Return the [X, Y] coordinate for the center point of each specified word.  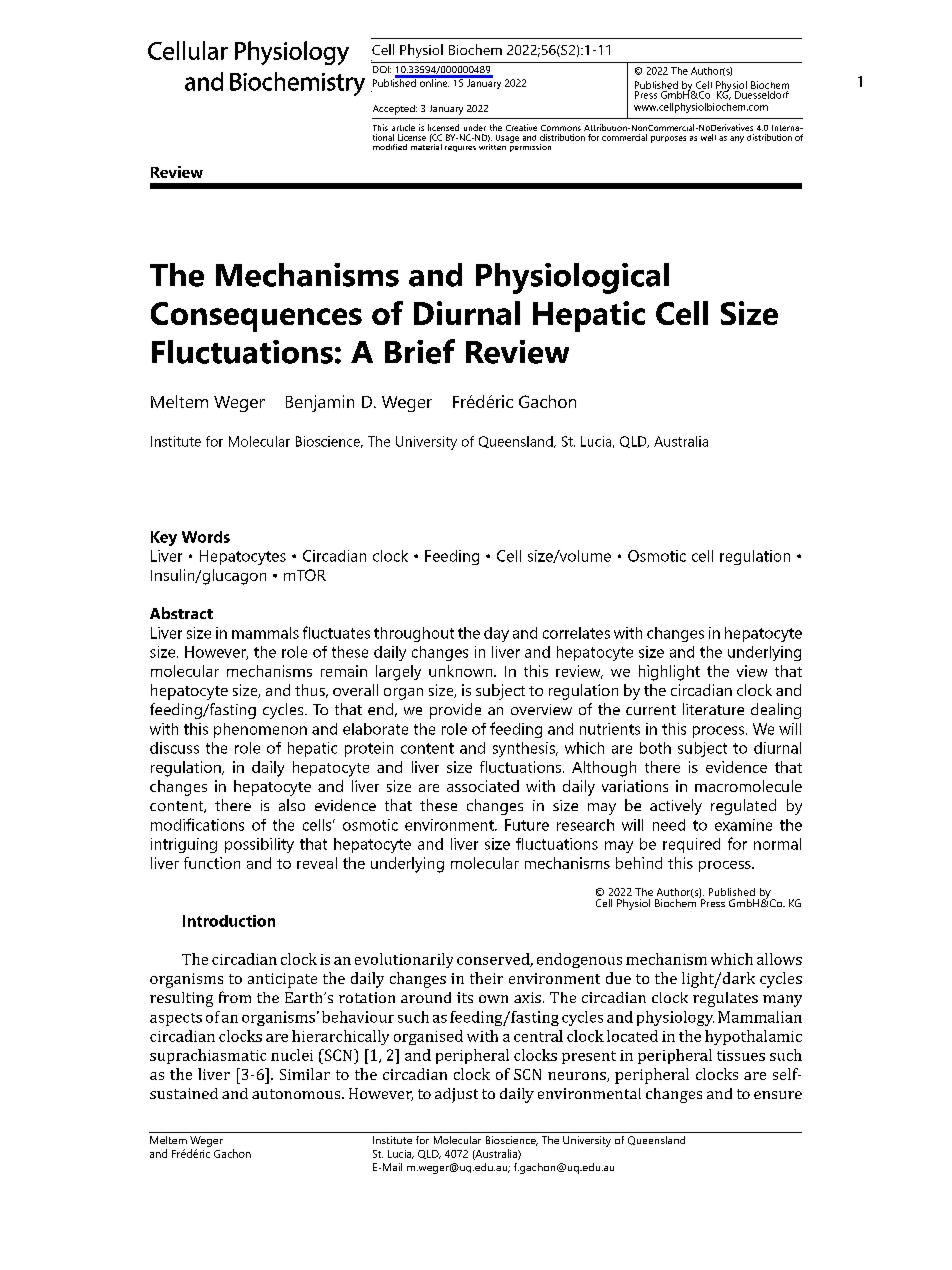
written [492, 145]
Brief [420, 351]
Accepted [395, 110]
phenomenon [260, 730]
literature [713, 709]
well [708, 137]
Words [206, 537]
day [496, 634]
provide [455, 711]
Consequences [256, 317]
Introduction [229, 921]
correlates [576, 633]
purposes [668, 139]
